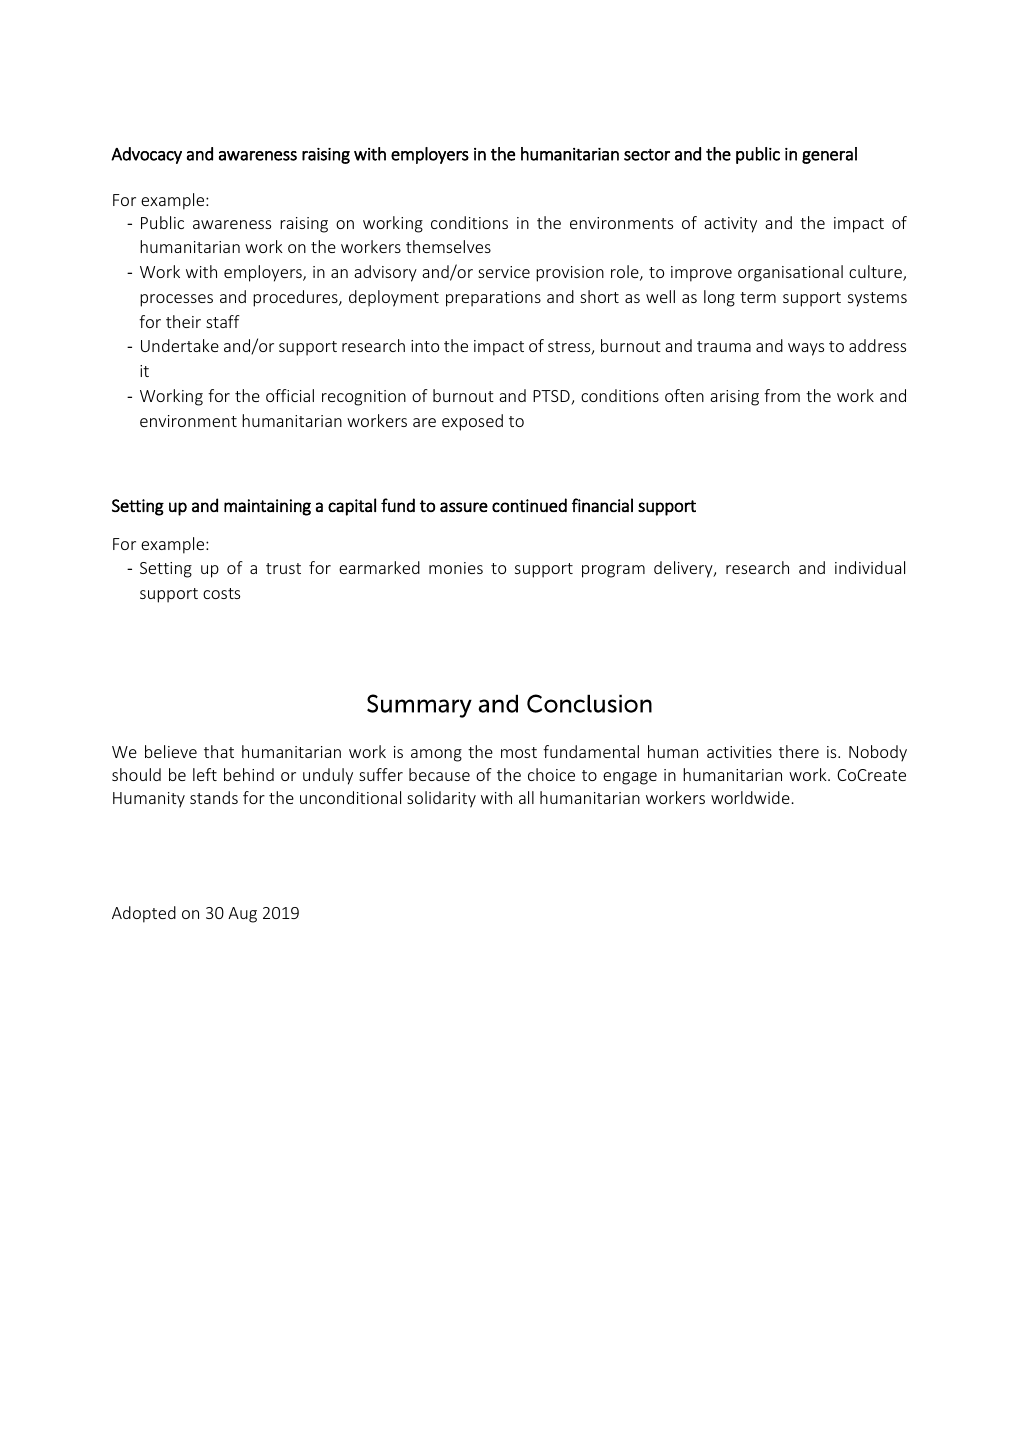  What do you see at coordinates (870, 567) in the screenshot?
I see `individual` at bounding box center [870, 567].
